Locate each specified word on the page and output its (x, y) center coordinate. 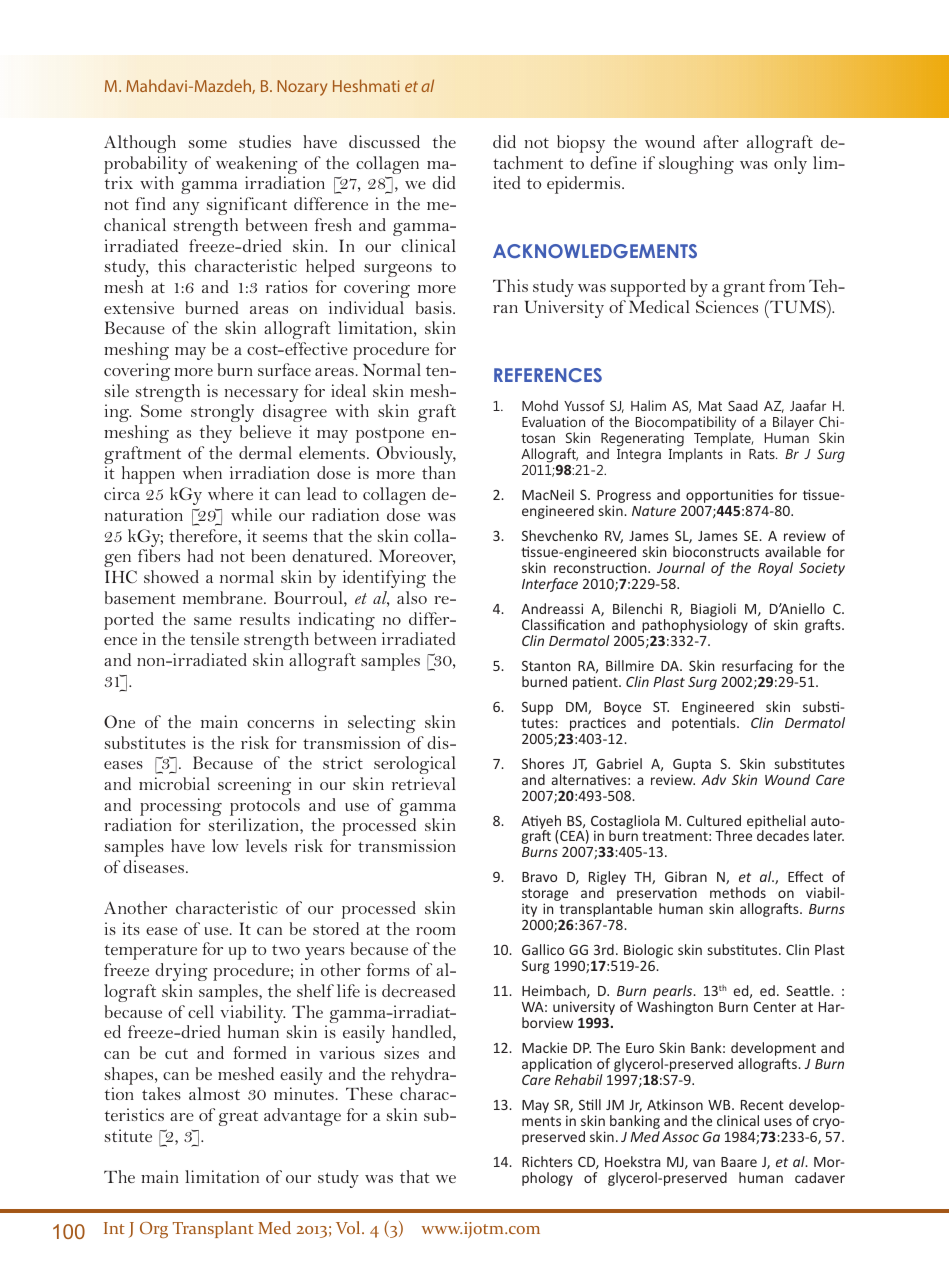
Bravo (539, 877)
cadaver (820, 1177)
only (790, 165)
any (186, 208)
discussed (384, 141)
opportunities (729, 496)
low (225, 845)
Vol (349, 1227)
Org (154, 1230)
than (439, 472)
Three (733, 835)
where (230, 493)
